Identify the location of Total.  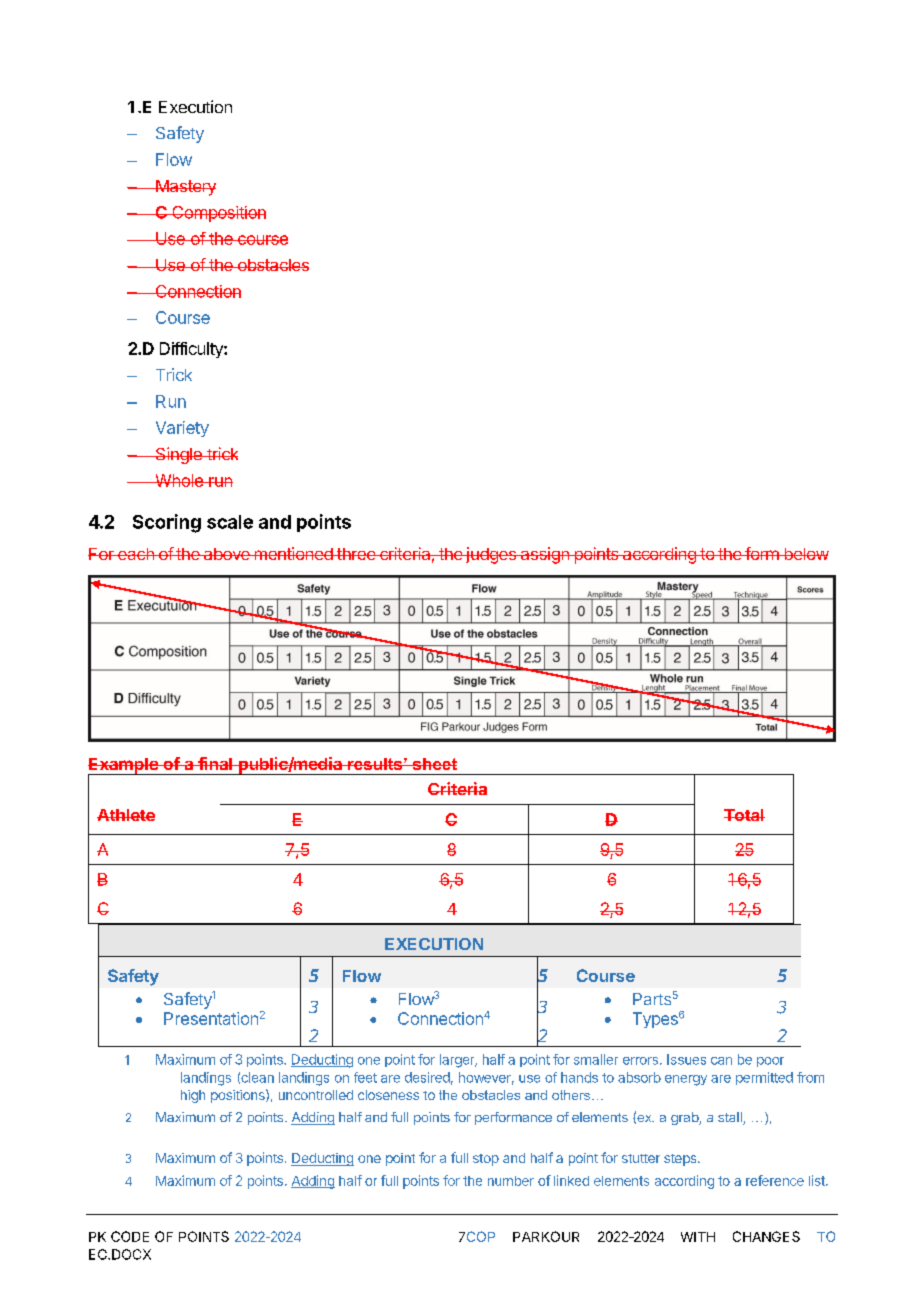
(744, 815).
